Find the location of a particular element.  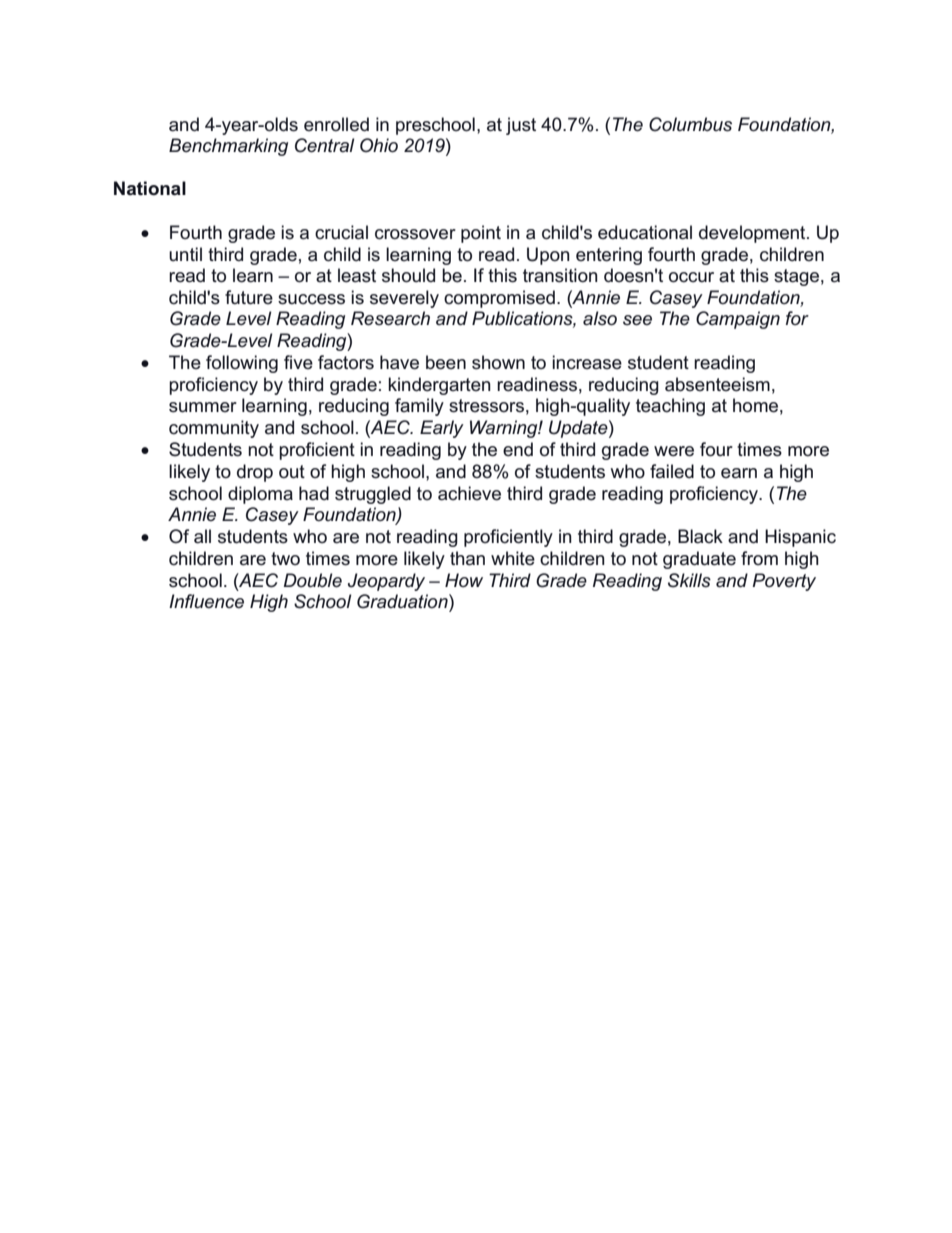

drop is located at coordinates (255, 473).
